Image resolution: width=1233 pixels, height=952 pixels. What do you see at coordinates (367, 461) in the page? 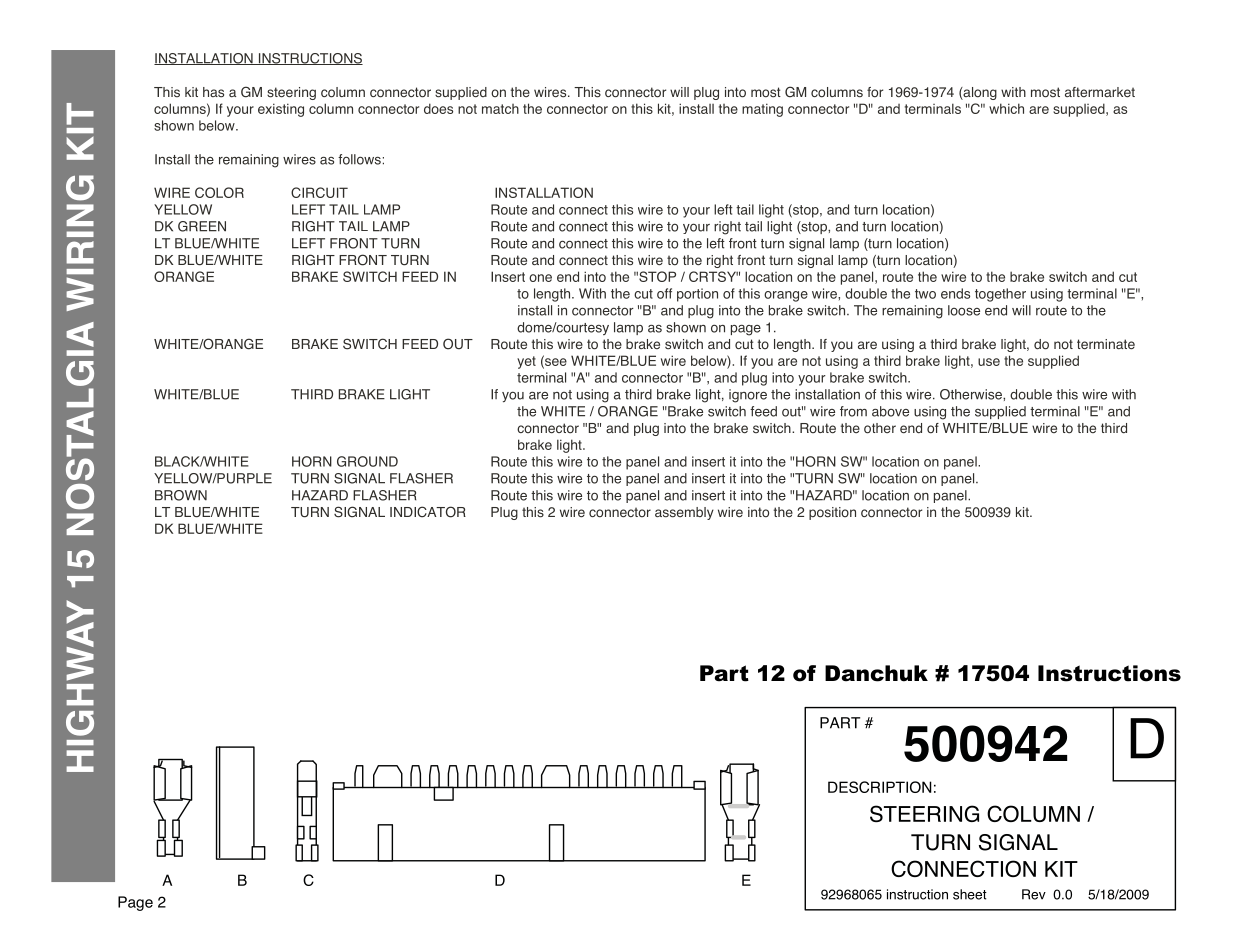
I see `GROUND` at bounding box center [367, 461].
